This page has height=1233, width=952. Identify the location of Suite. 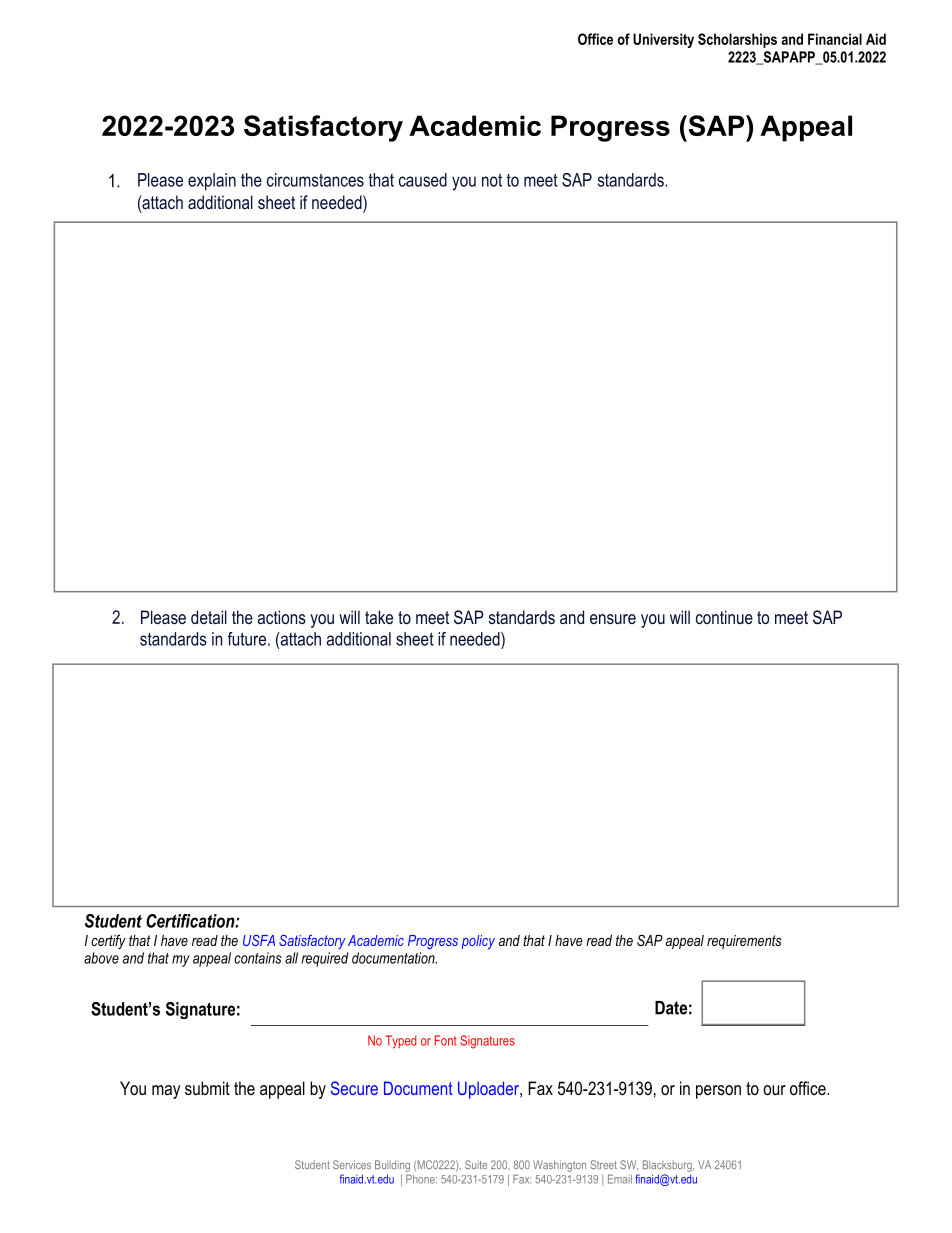
(476, 1164).
